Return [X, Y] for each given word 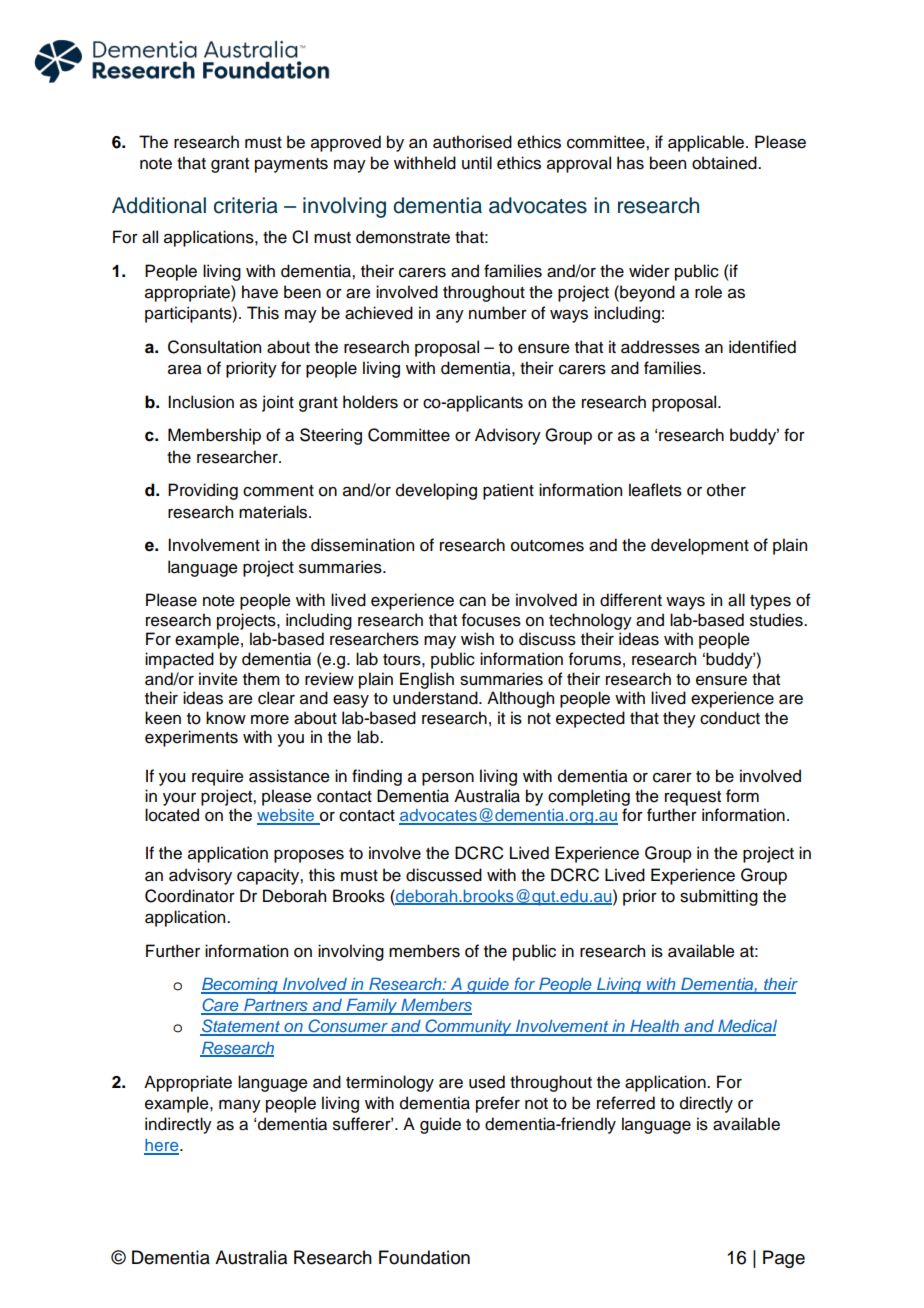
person [448, 779]
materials [274, 512]
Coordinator [190, 896]
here [162, 1146]
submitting [719, 897]
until [477, 163]
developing [436, 491]
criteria [246, 205]
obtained [725, 163]
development [700, 546]
